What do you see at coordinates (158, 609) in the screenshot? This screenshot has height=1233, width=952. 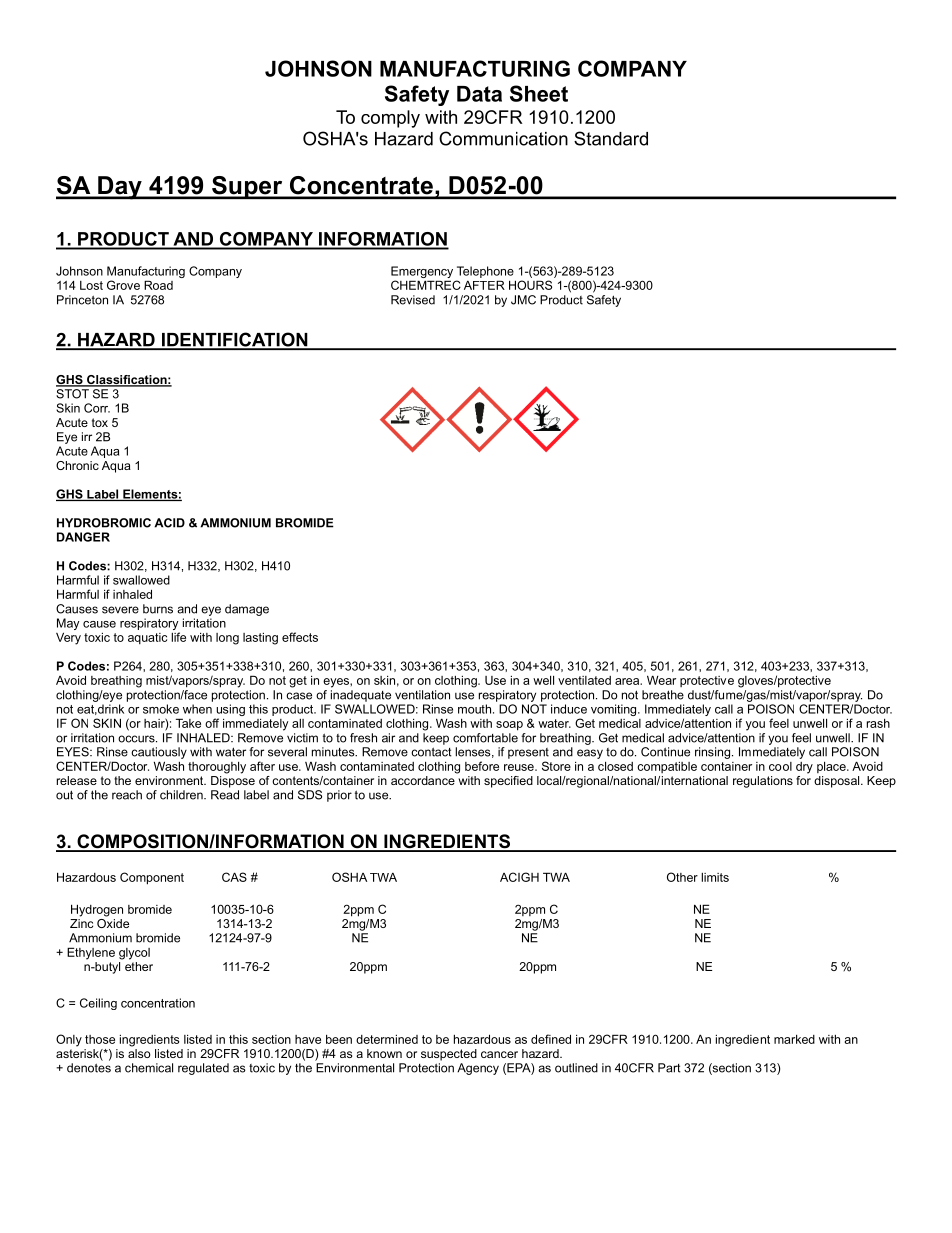 I see `burns` at bounding box center [158, 609].
